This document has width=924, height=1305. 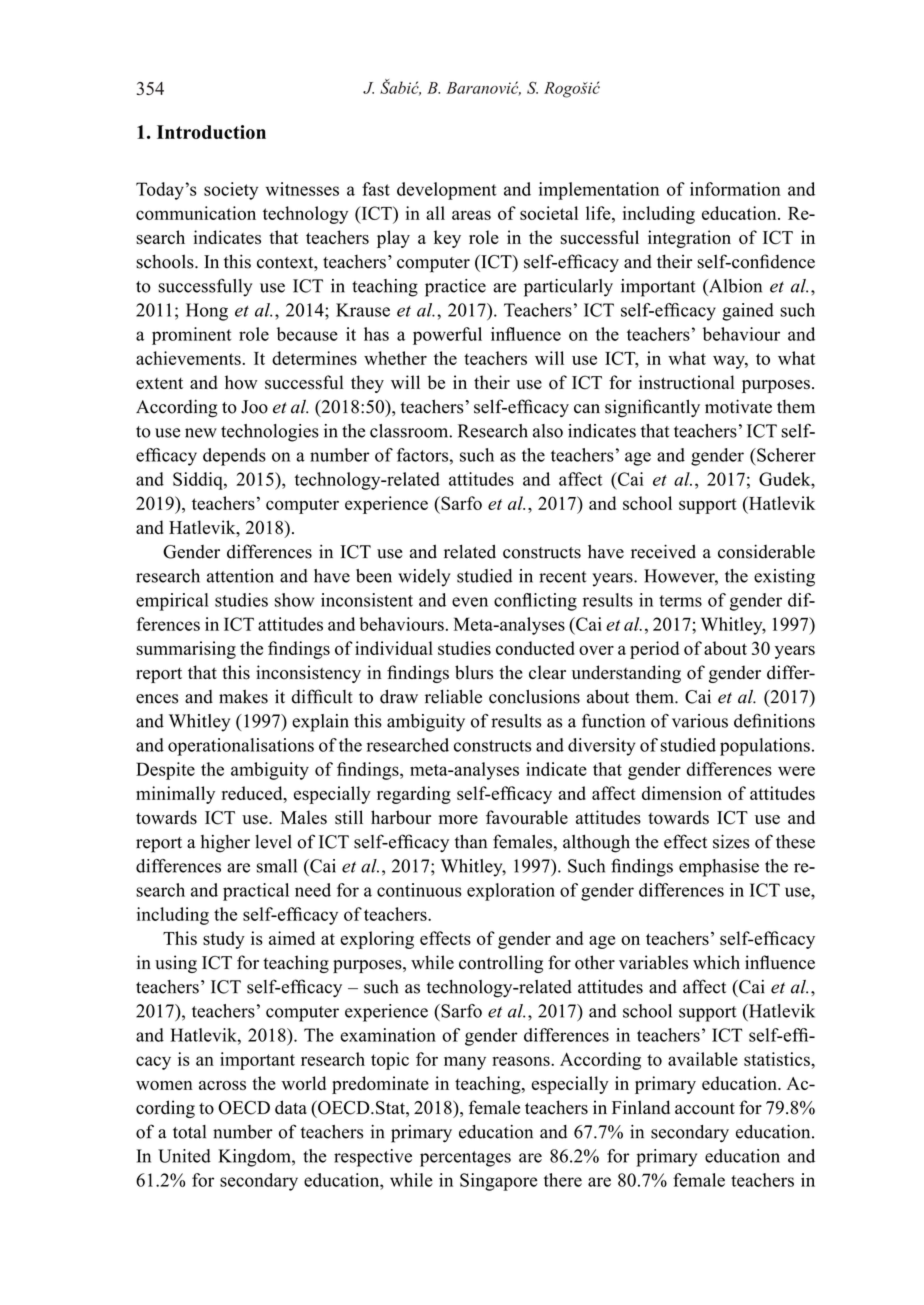 What do you see at coordinates (231, 191) in the document?
I see `society` at bounding box center [231, 191].
